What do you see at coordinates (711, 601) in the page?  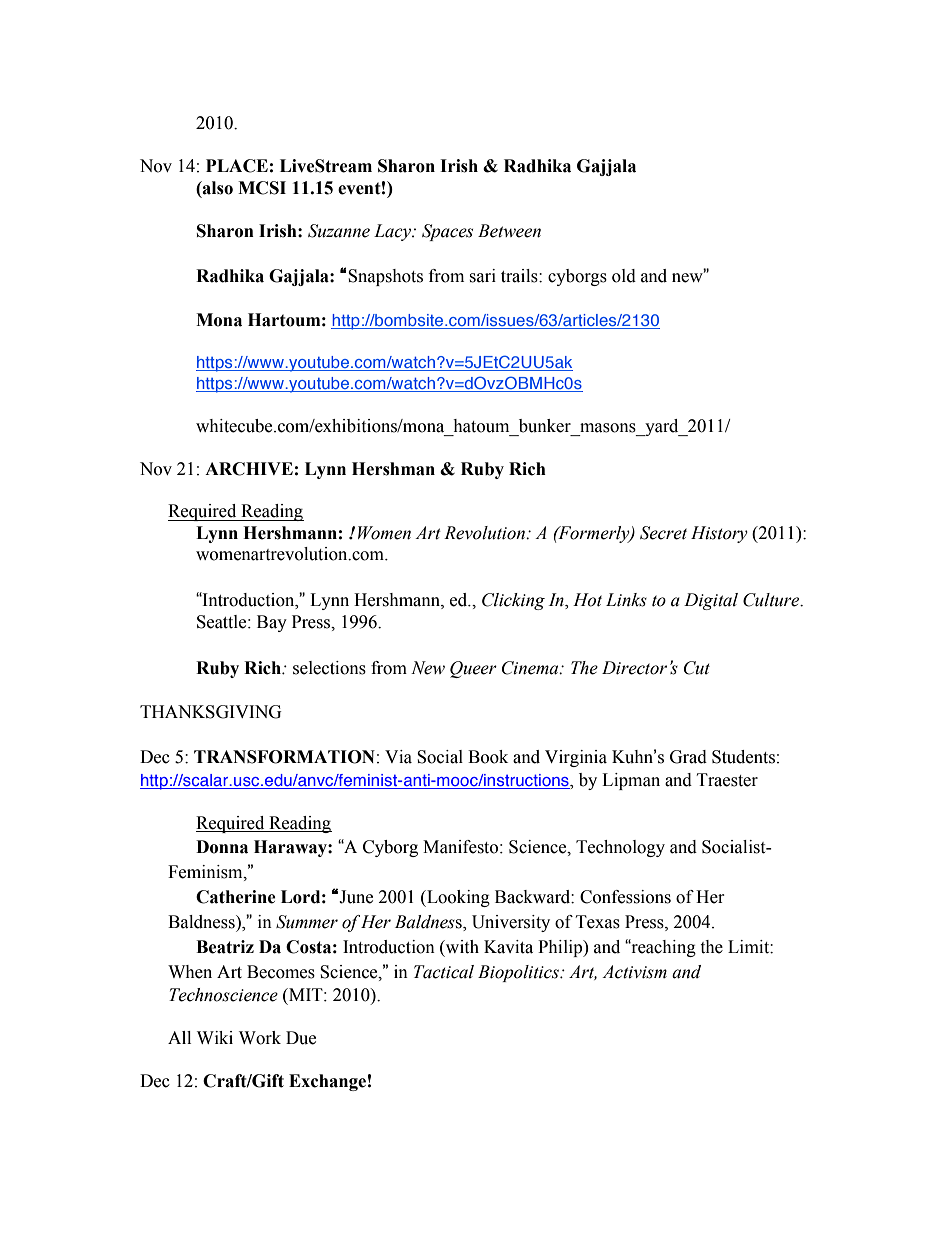 I see `Digital` at bounding box center [711, 601].
